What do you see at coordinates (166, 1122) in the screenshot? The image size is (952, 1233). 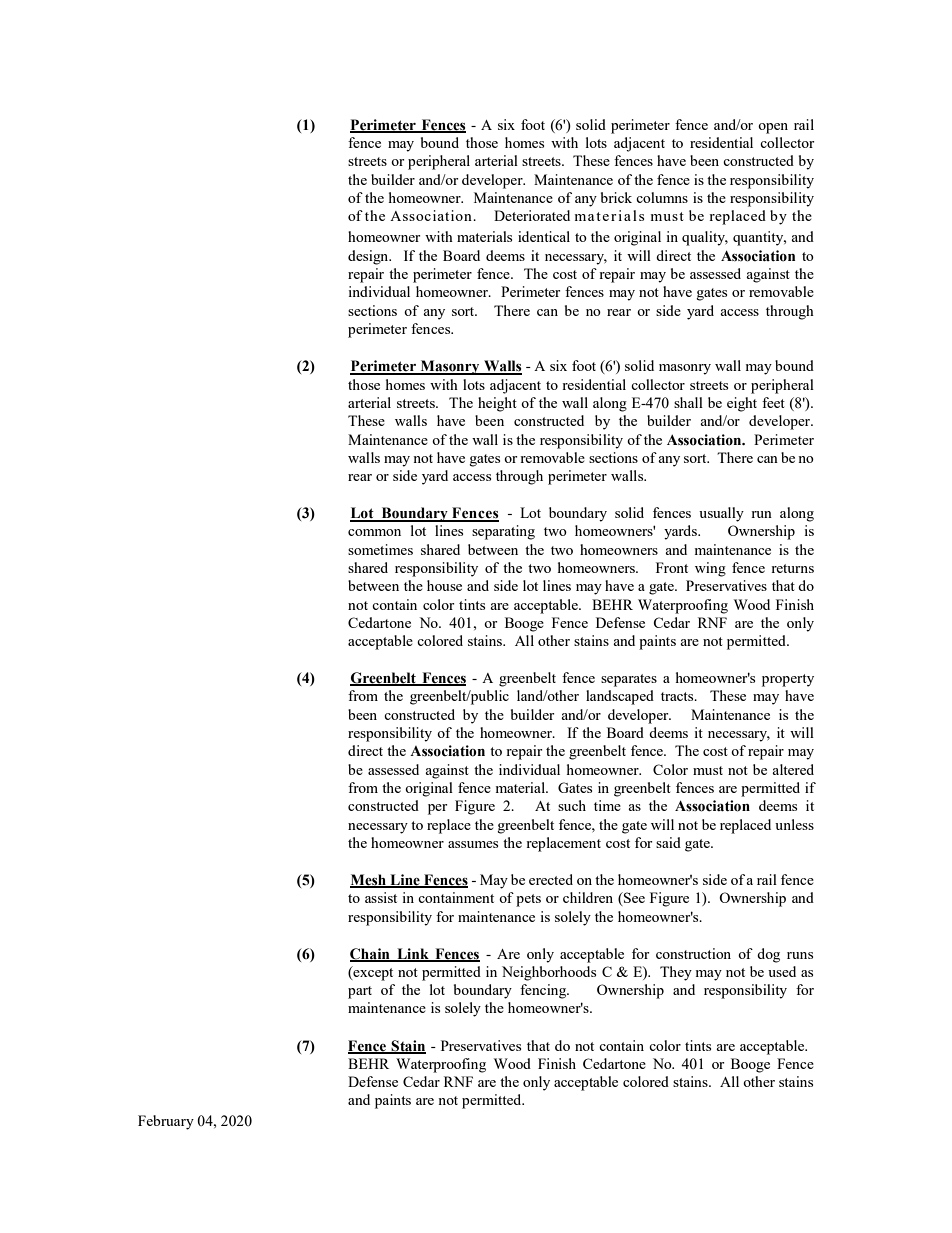 I see `February` at bounding box center [166, 1122].
